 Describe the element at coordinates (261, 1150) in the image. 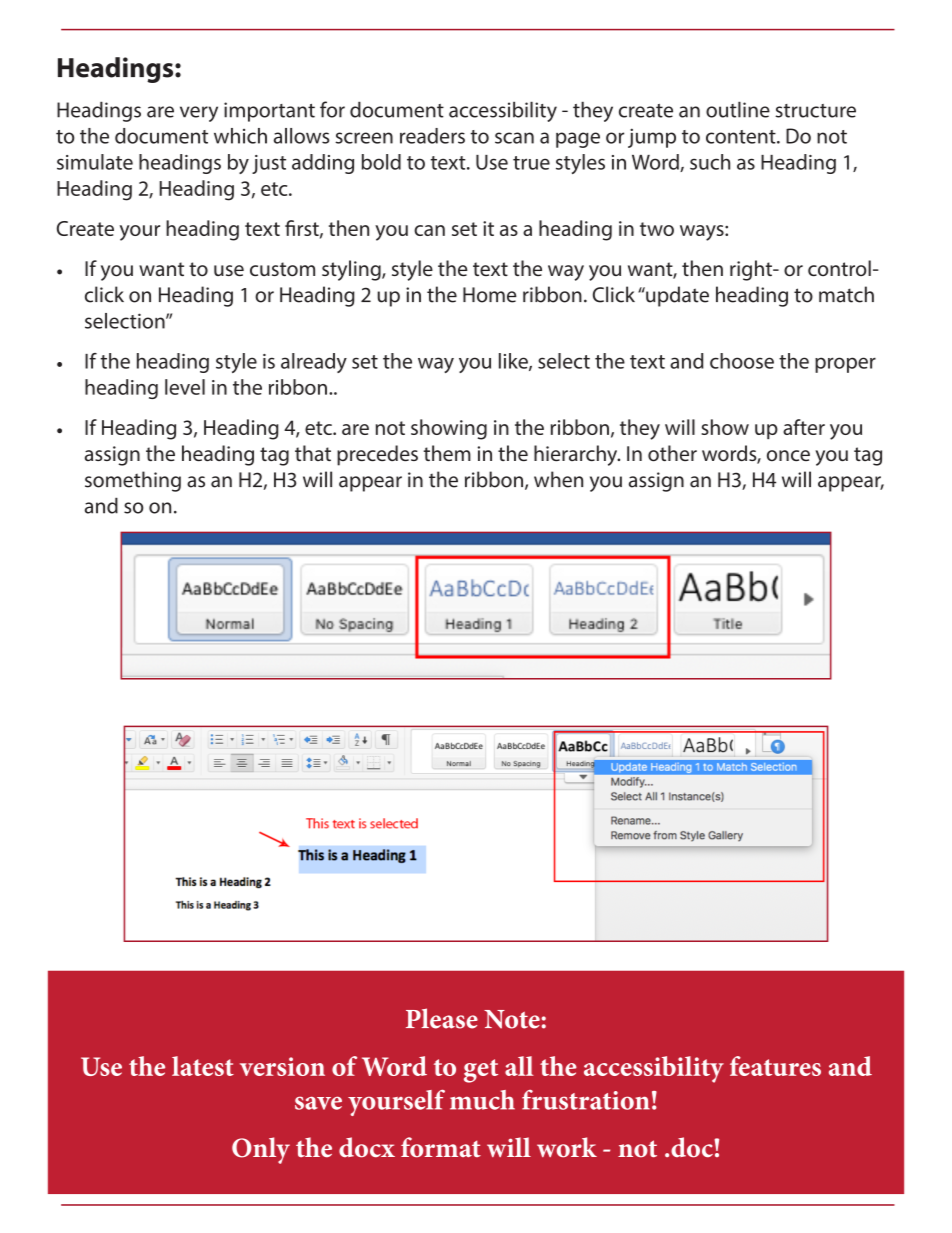

I see `Only` at that location.
